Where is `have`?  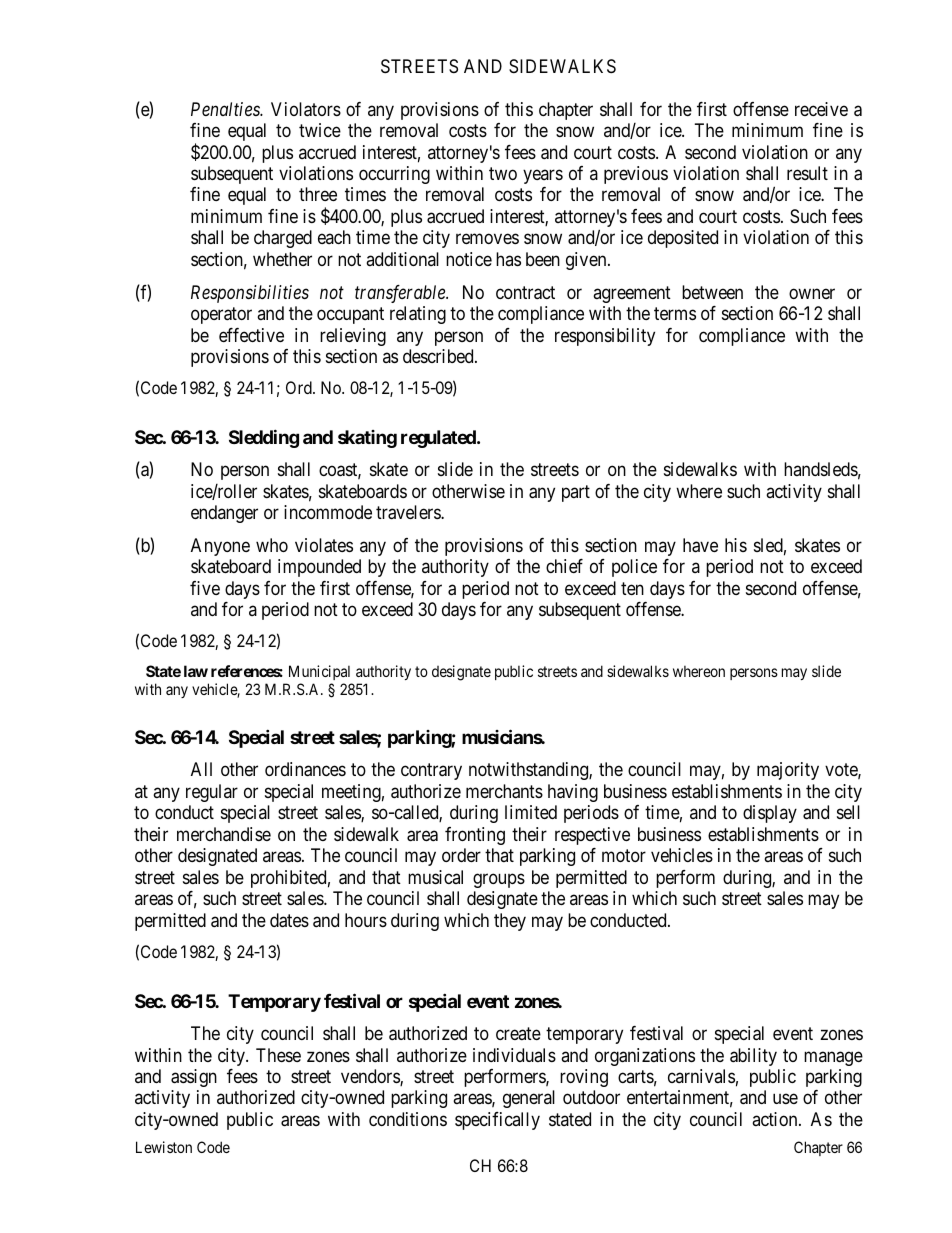
have is located at coordinates (700, 545).
